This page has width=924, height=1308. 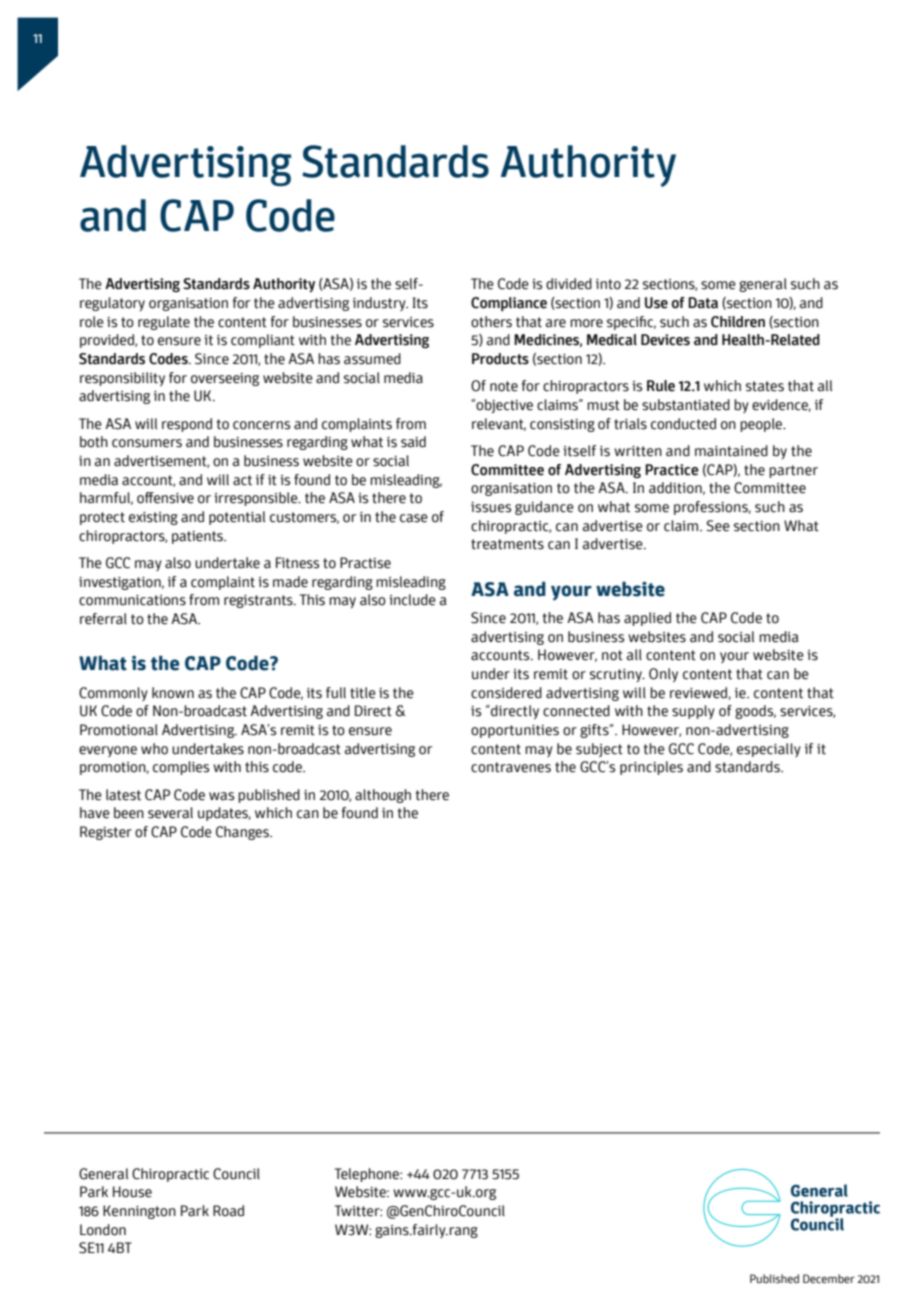 I want to click on London, so click(x=103, y=1230).
